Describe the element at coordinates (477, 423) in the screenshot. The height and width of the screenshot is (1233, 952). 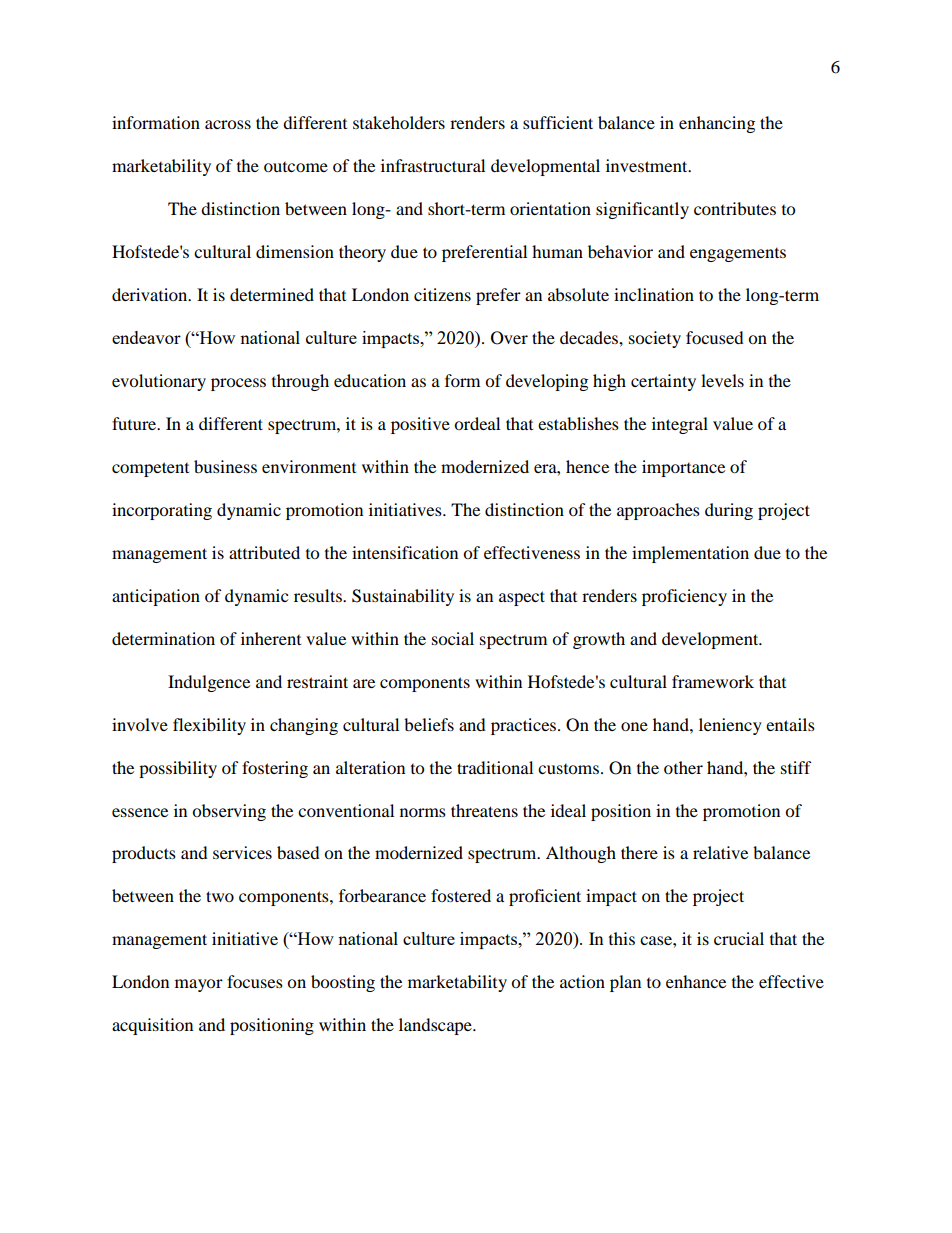
I see `ordeal` at that location.
